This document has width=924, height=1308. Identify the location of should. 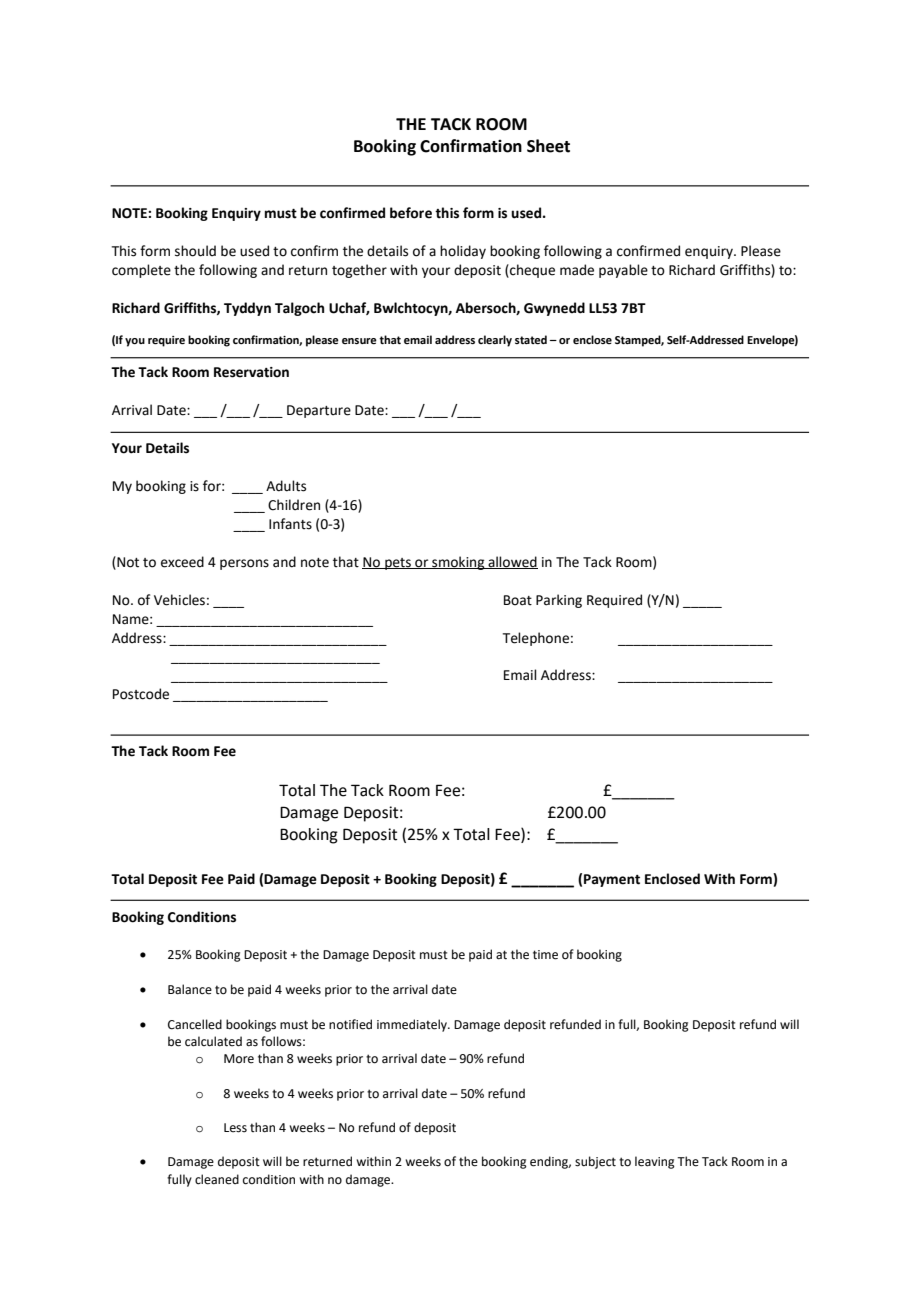
(195, 251).
